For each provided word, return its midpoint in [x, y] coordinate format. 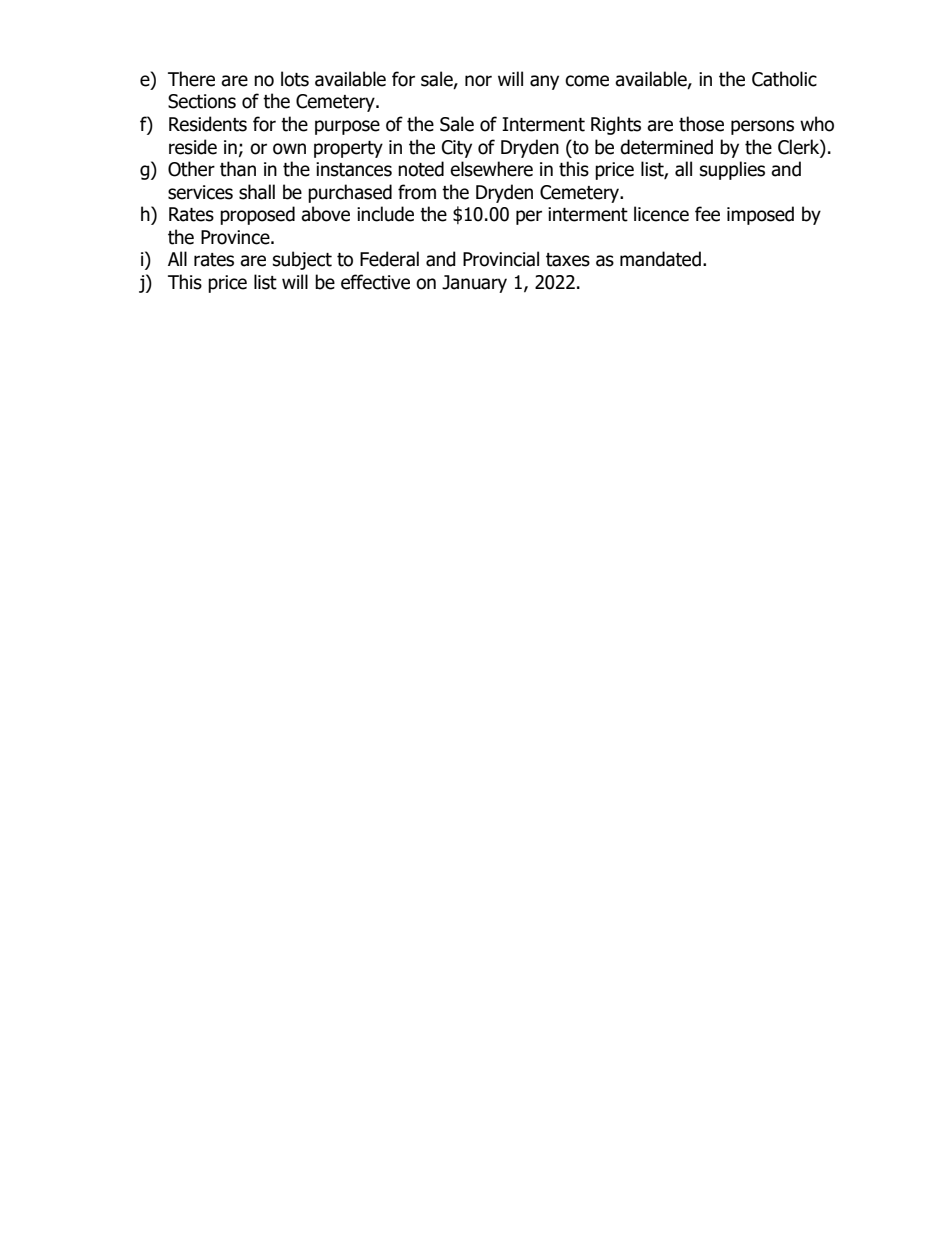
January [474, 284]
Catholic [784, 79]
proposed [257, 215]
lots [295, 79]
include [385, 214]
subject [302, 260]
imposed [760, 215]
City [457, 149]
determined [666, 147]
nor [478, 81]
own [289, 149]
